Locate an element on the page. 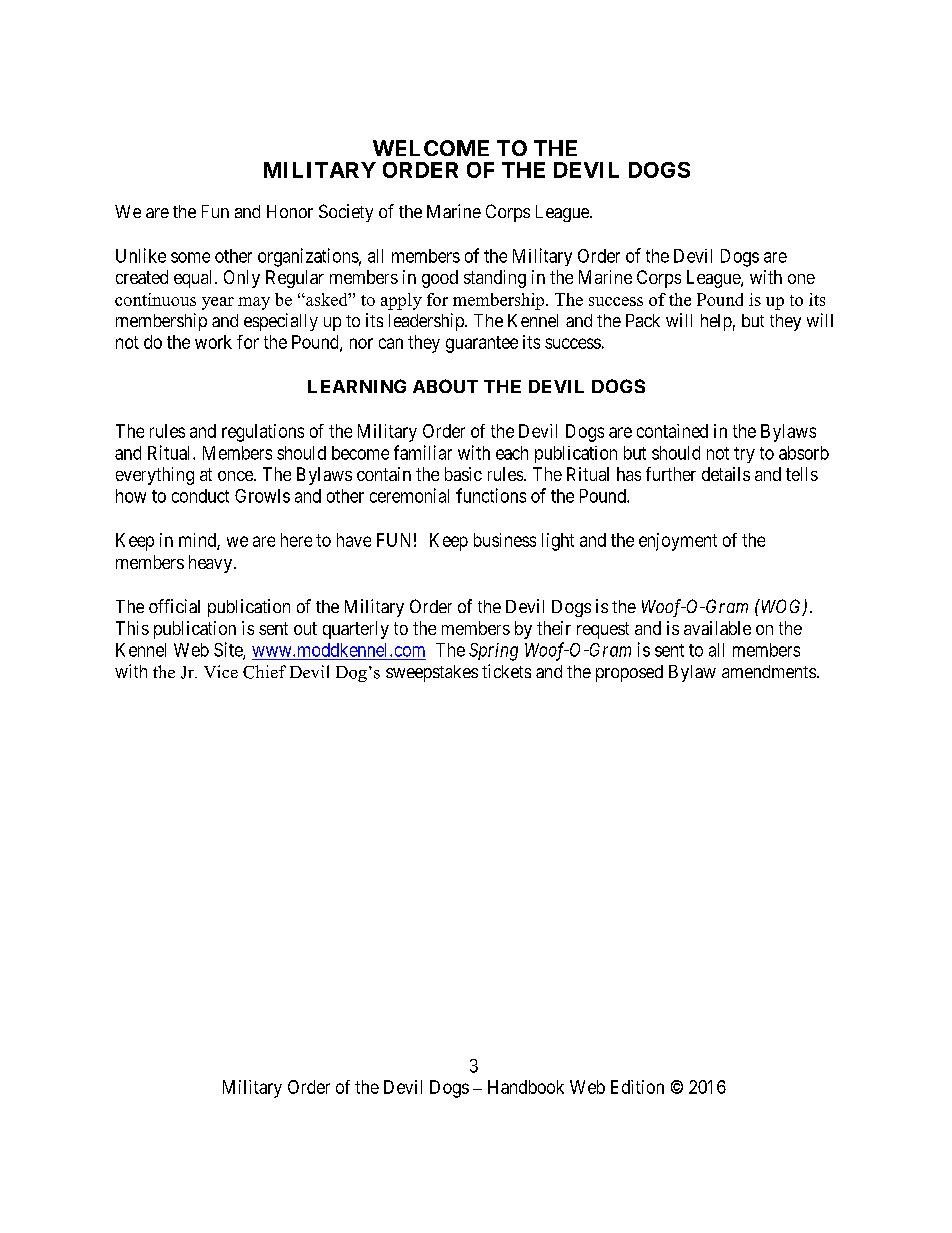 The height and width of the image is (1233, 952). amendments is located at coordinates (769, 671).
